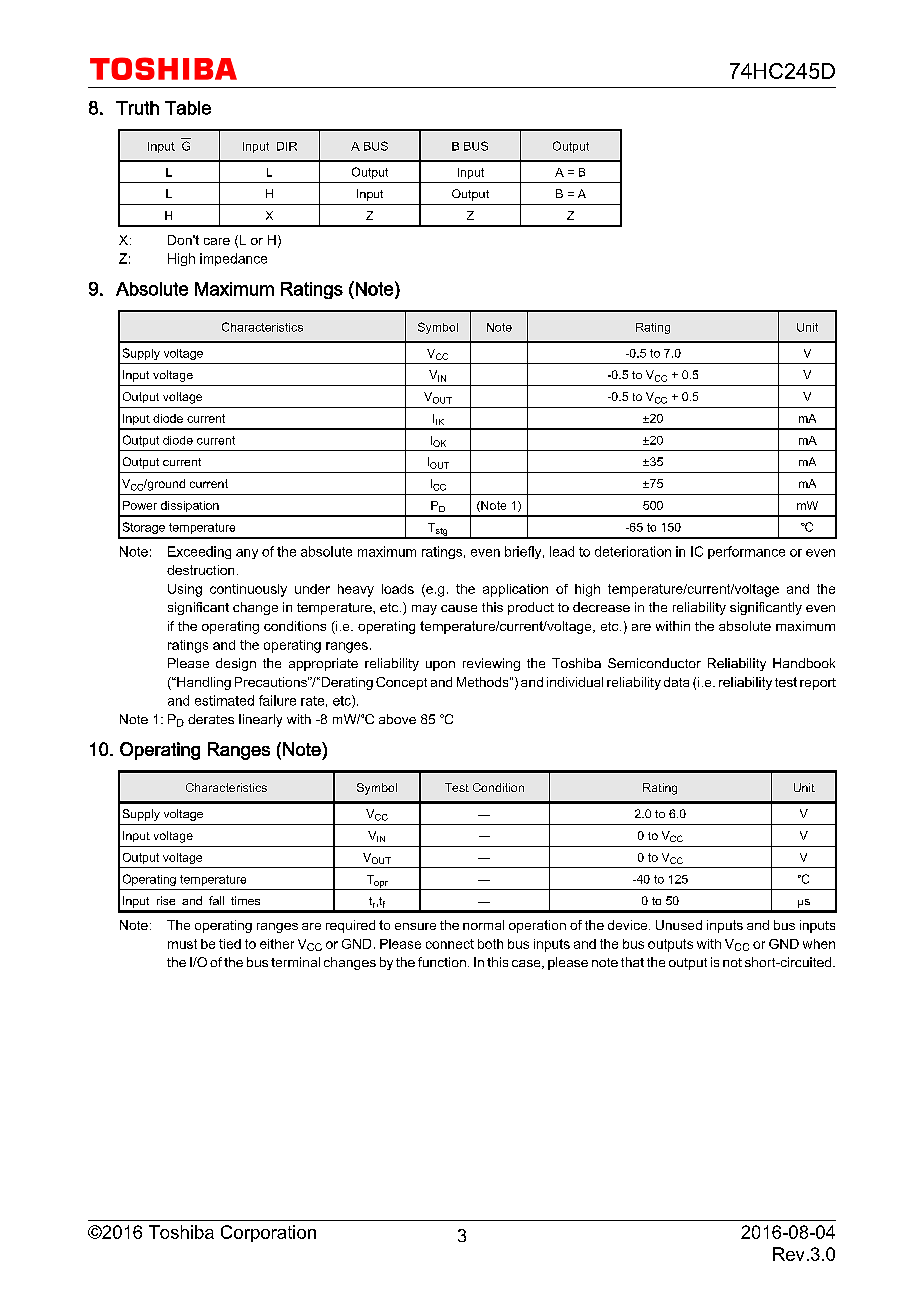 Image resolution: width=924 pixels, height=1308 pixels. I want to click on performance, so click(746, 552).
